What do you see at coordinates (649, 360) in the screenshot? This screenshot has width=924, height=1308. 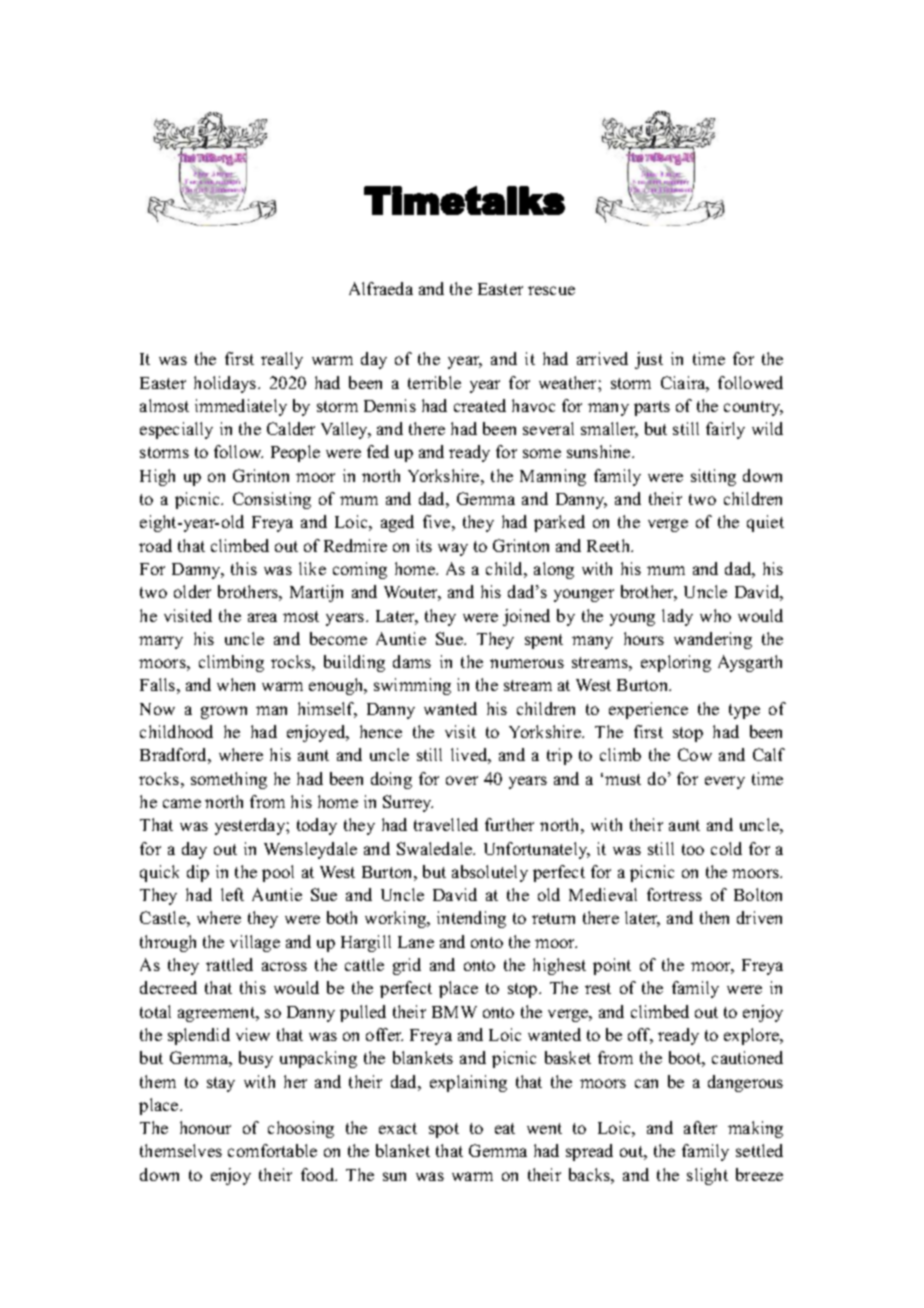 I see `just` at bounding box center [649, 360].
